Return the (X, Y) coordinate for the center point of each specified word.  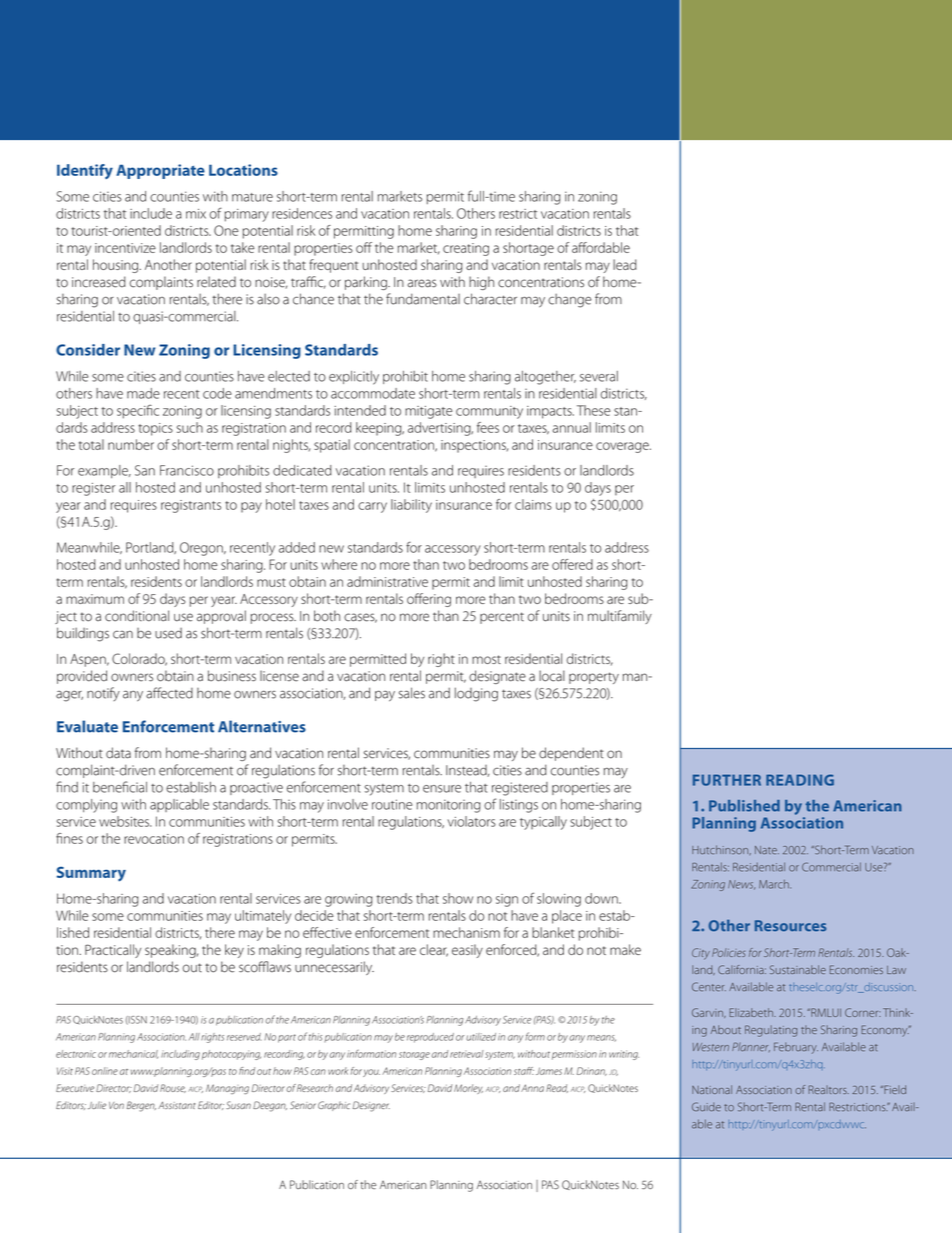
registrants (191, 506)
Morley (468, 1089)
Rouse (173, 1088)
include (151, 213)
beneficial (120, 787)
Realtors (828, 1089)
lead (625, 264)
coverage (623, 447)
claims (533, 504)
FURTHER (727, 780)
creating (466, 249)
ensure (442, 789)
